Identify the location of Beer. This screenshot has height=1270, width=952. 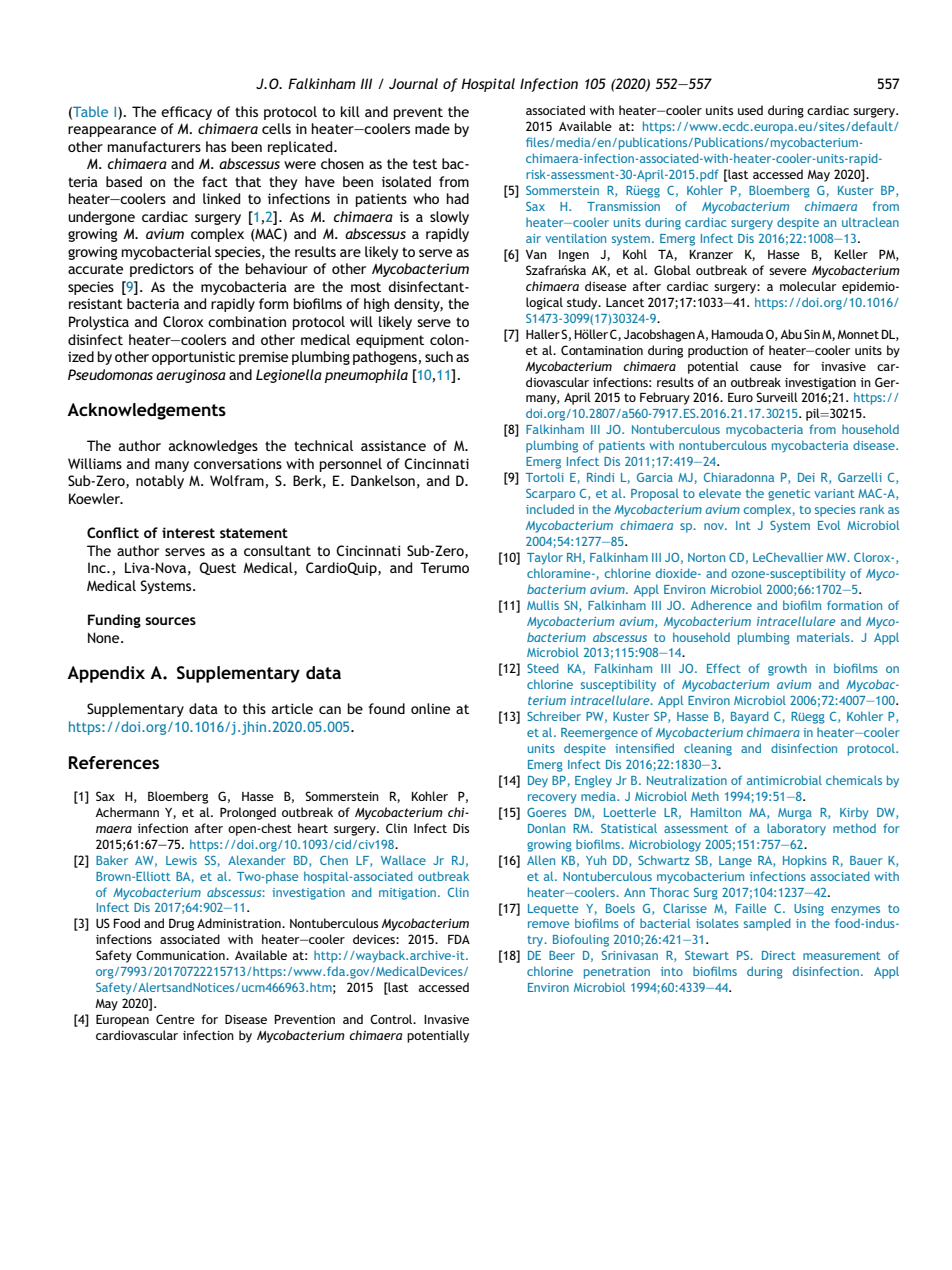
(562, 955).
